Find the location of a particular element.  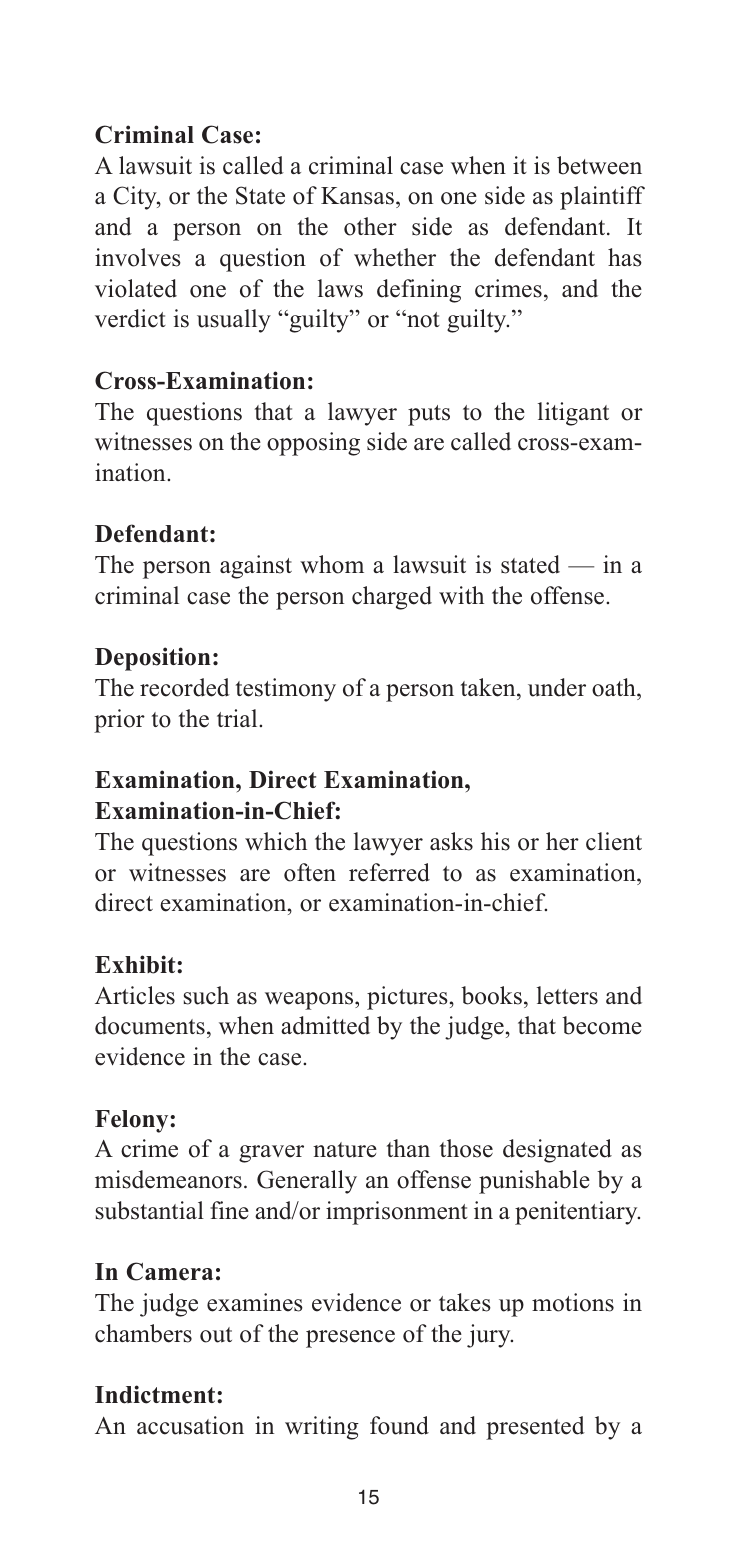

designated is located at coordinates (557, 1151).
